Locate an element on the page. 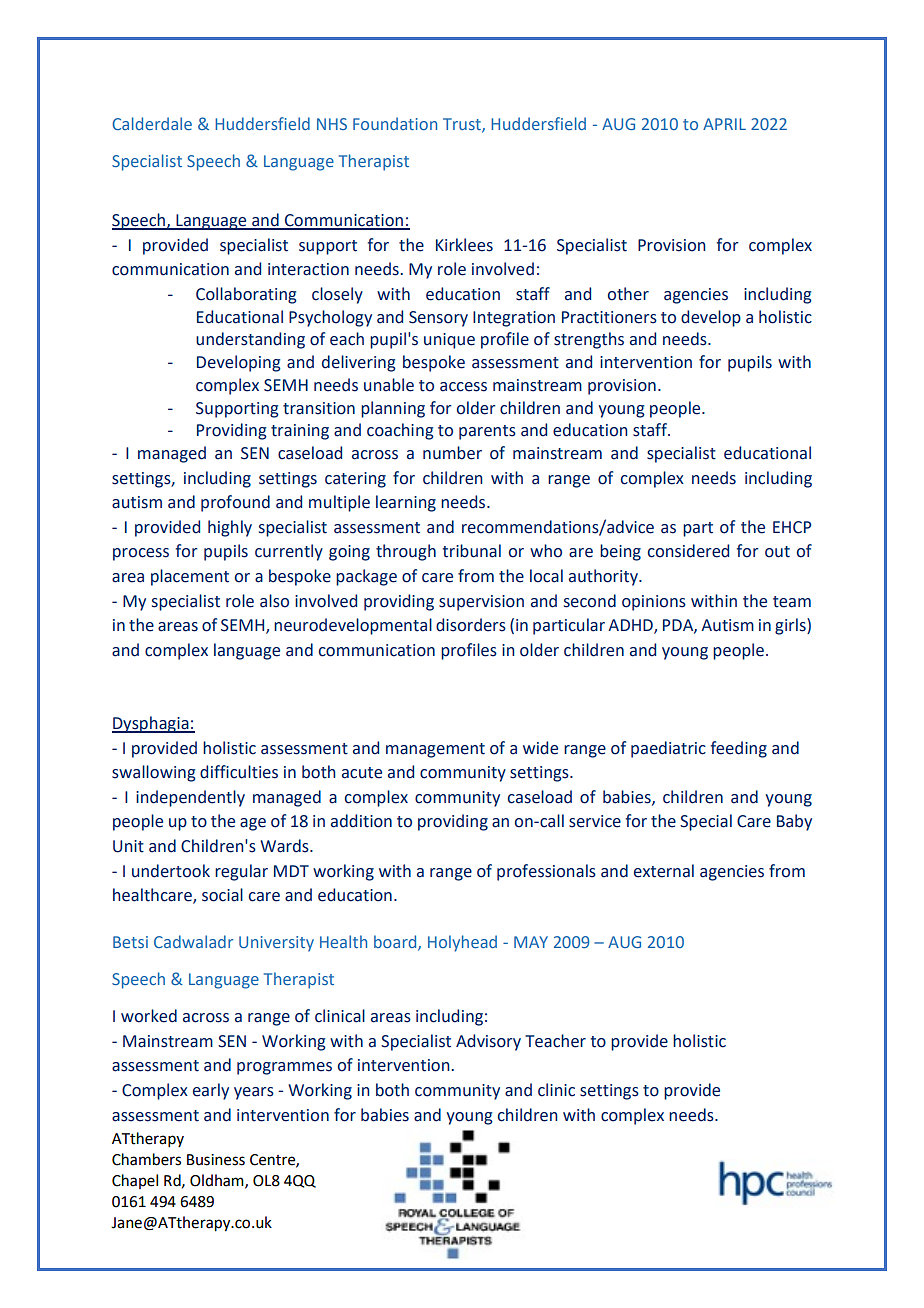 The image size is (924, 1308). also is located at coordinates (274, 601).
